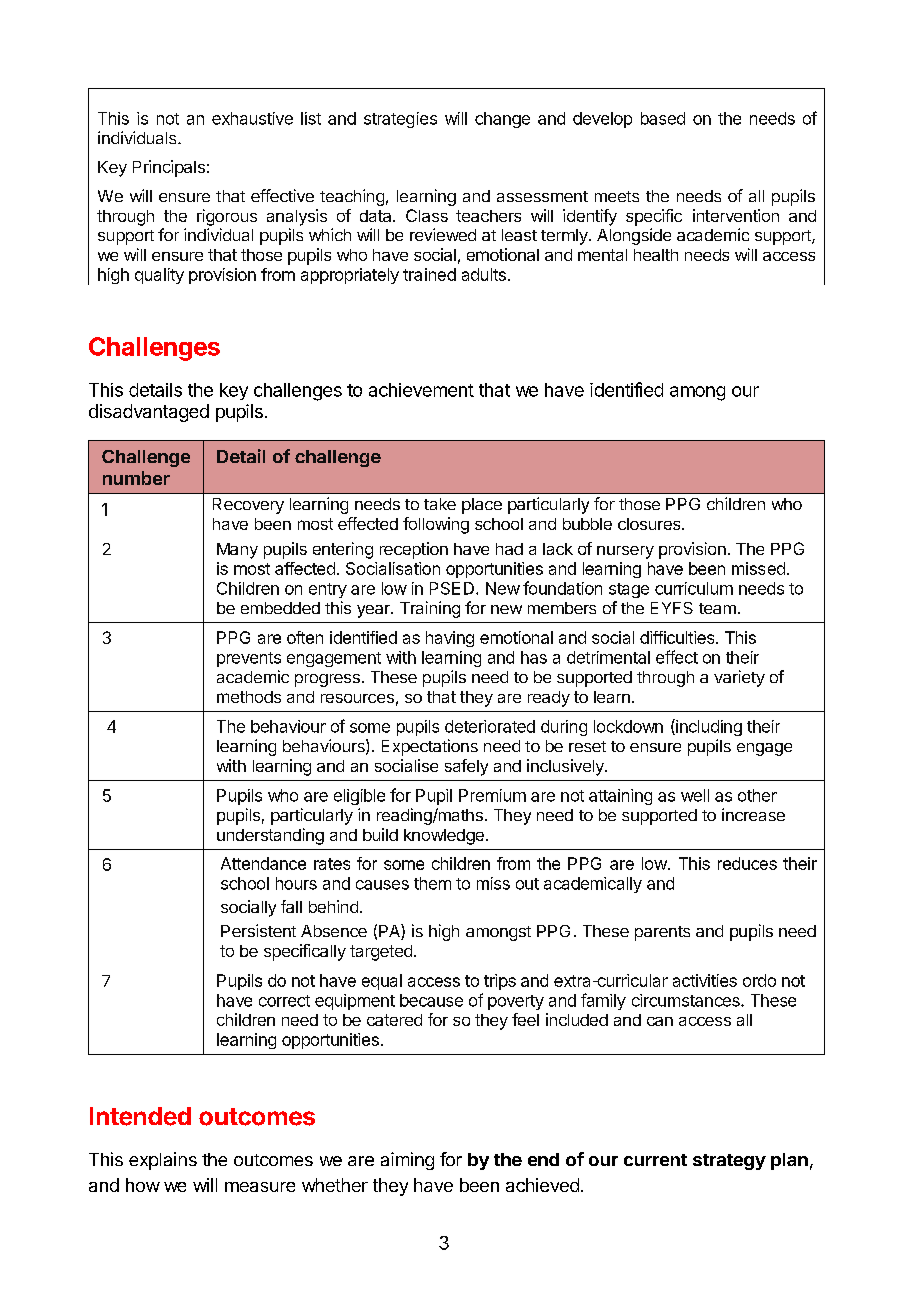 The image size is (924, 1308). I want to click on aiming, so click(407, 1161).
